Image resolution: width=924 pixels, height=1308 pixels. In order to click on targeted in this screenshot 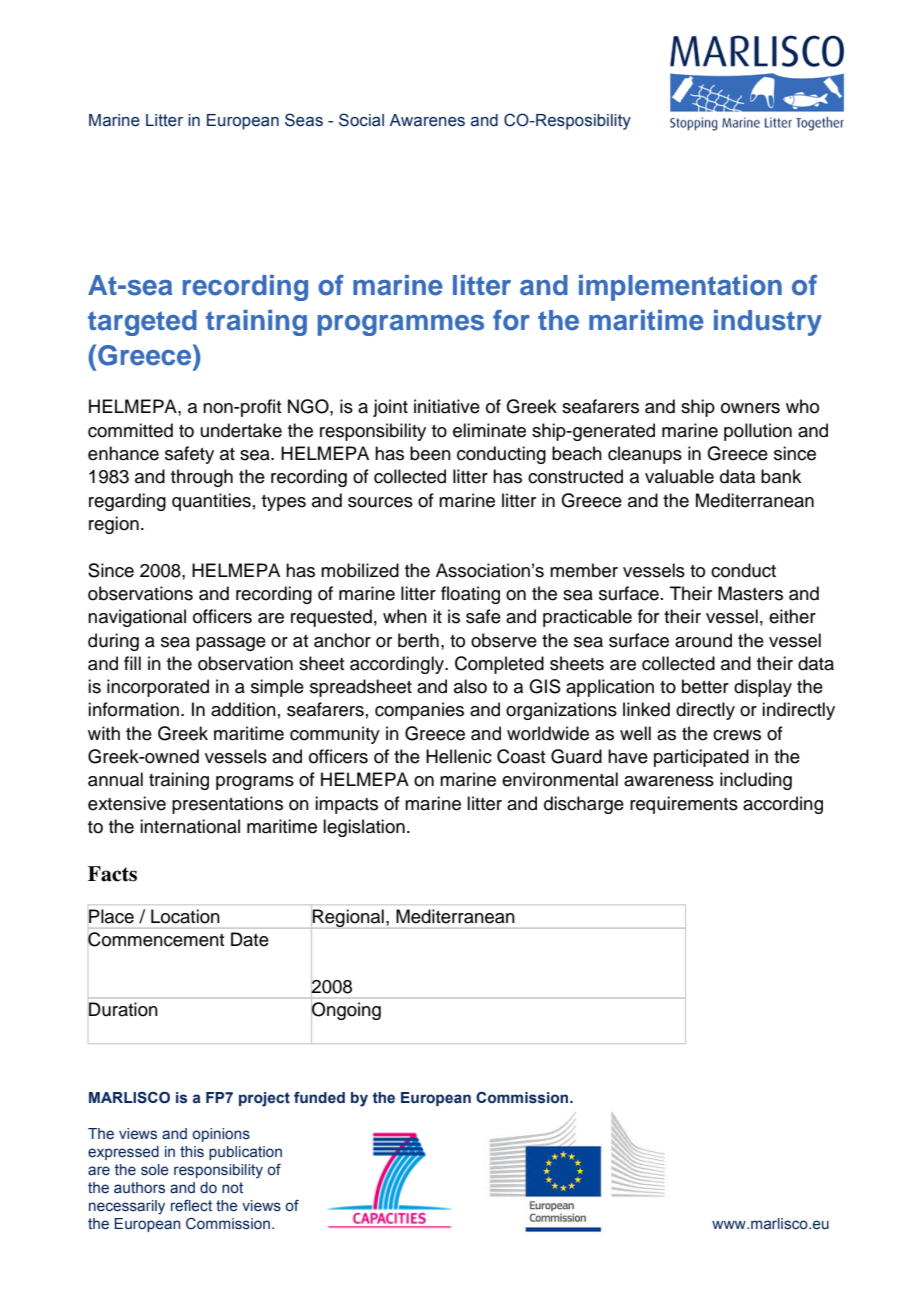, I will do `click(142, 323)`.
